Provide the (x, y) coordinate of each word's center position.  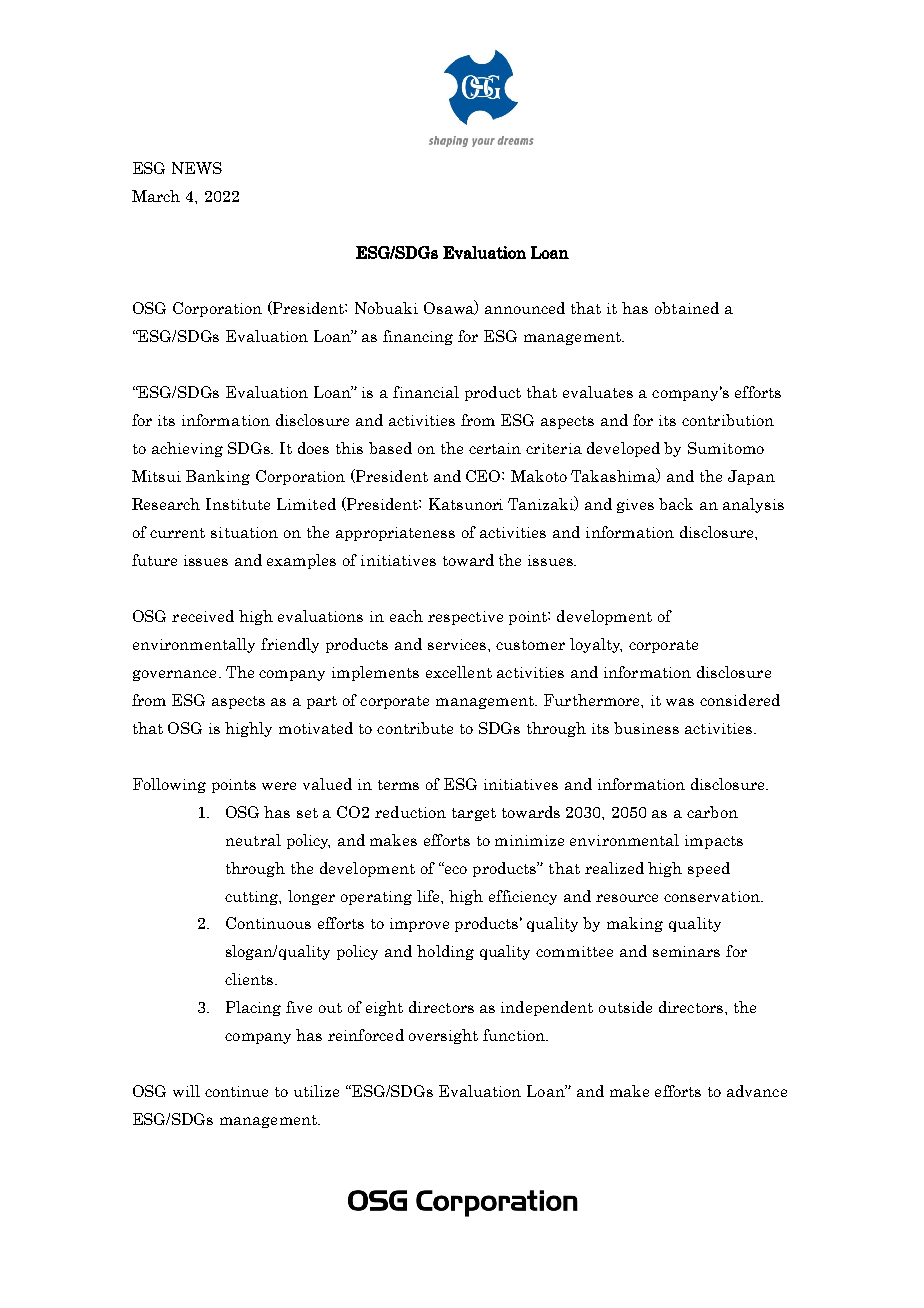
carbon (712, 812)
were (279, 786)
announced (525, 308)
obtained (687, 308)
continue (236, 1091)
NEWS (197, 168)
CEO (484, 476)
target (474, 814)
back (676, 504)
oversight (443, 1036)
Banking (218, 477)
